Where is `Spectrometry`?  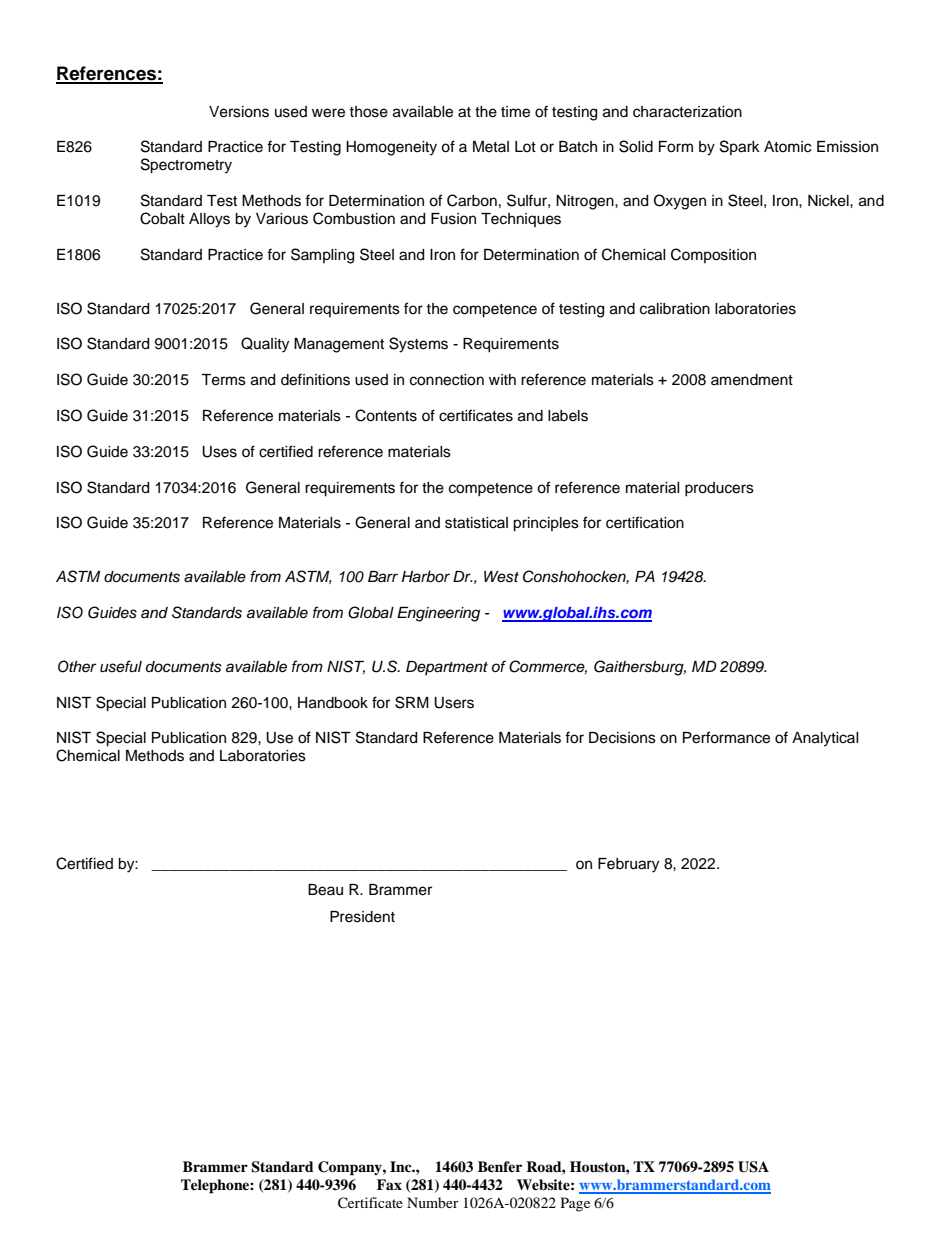 Spectrometry is located at coordinates (186, 166).
